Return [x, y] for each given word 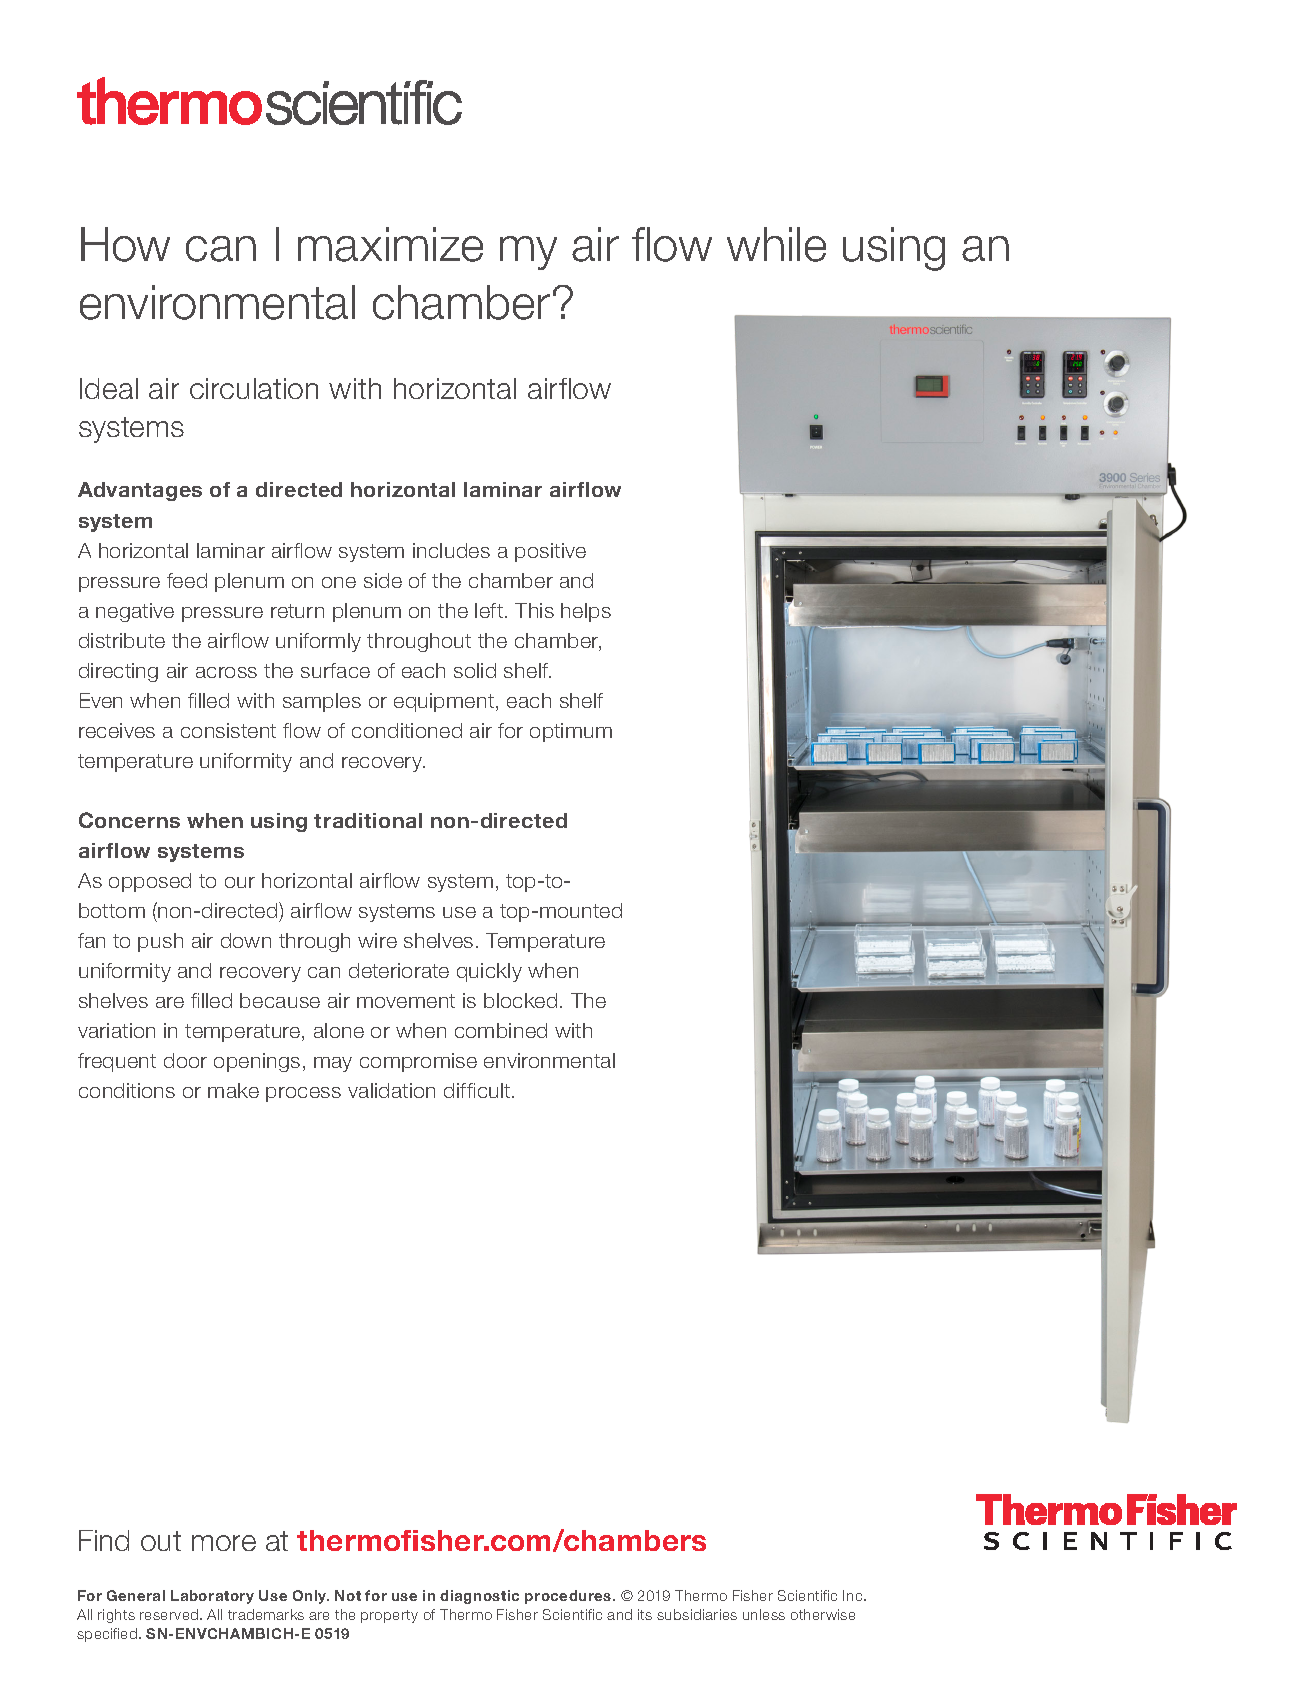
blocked [520, 1000]
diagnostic [479, 1597]
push [160, 942]
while [776, 244]
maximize [390, 244]
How [125, 244]
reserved [170, 1614]
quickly [489, 972]
